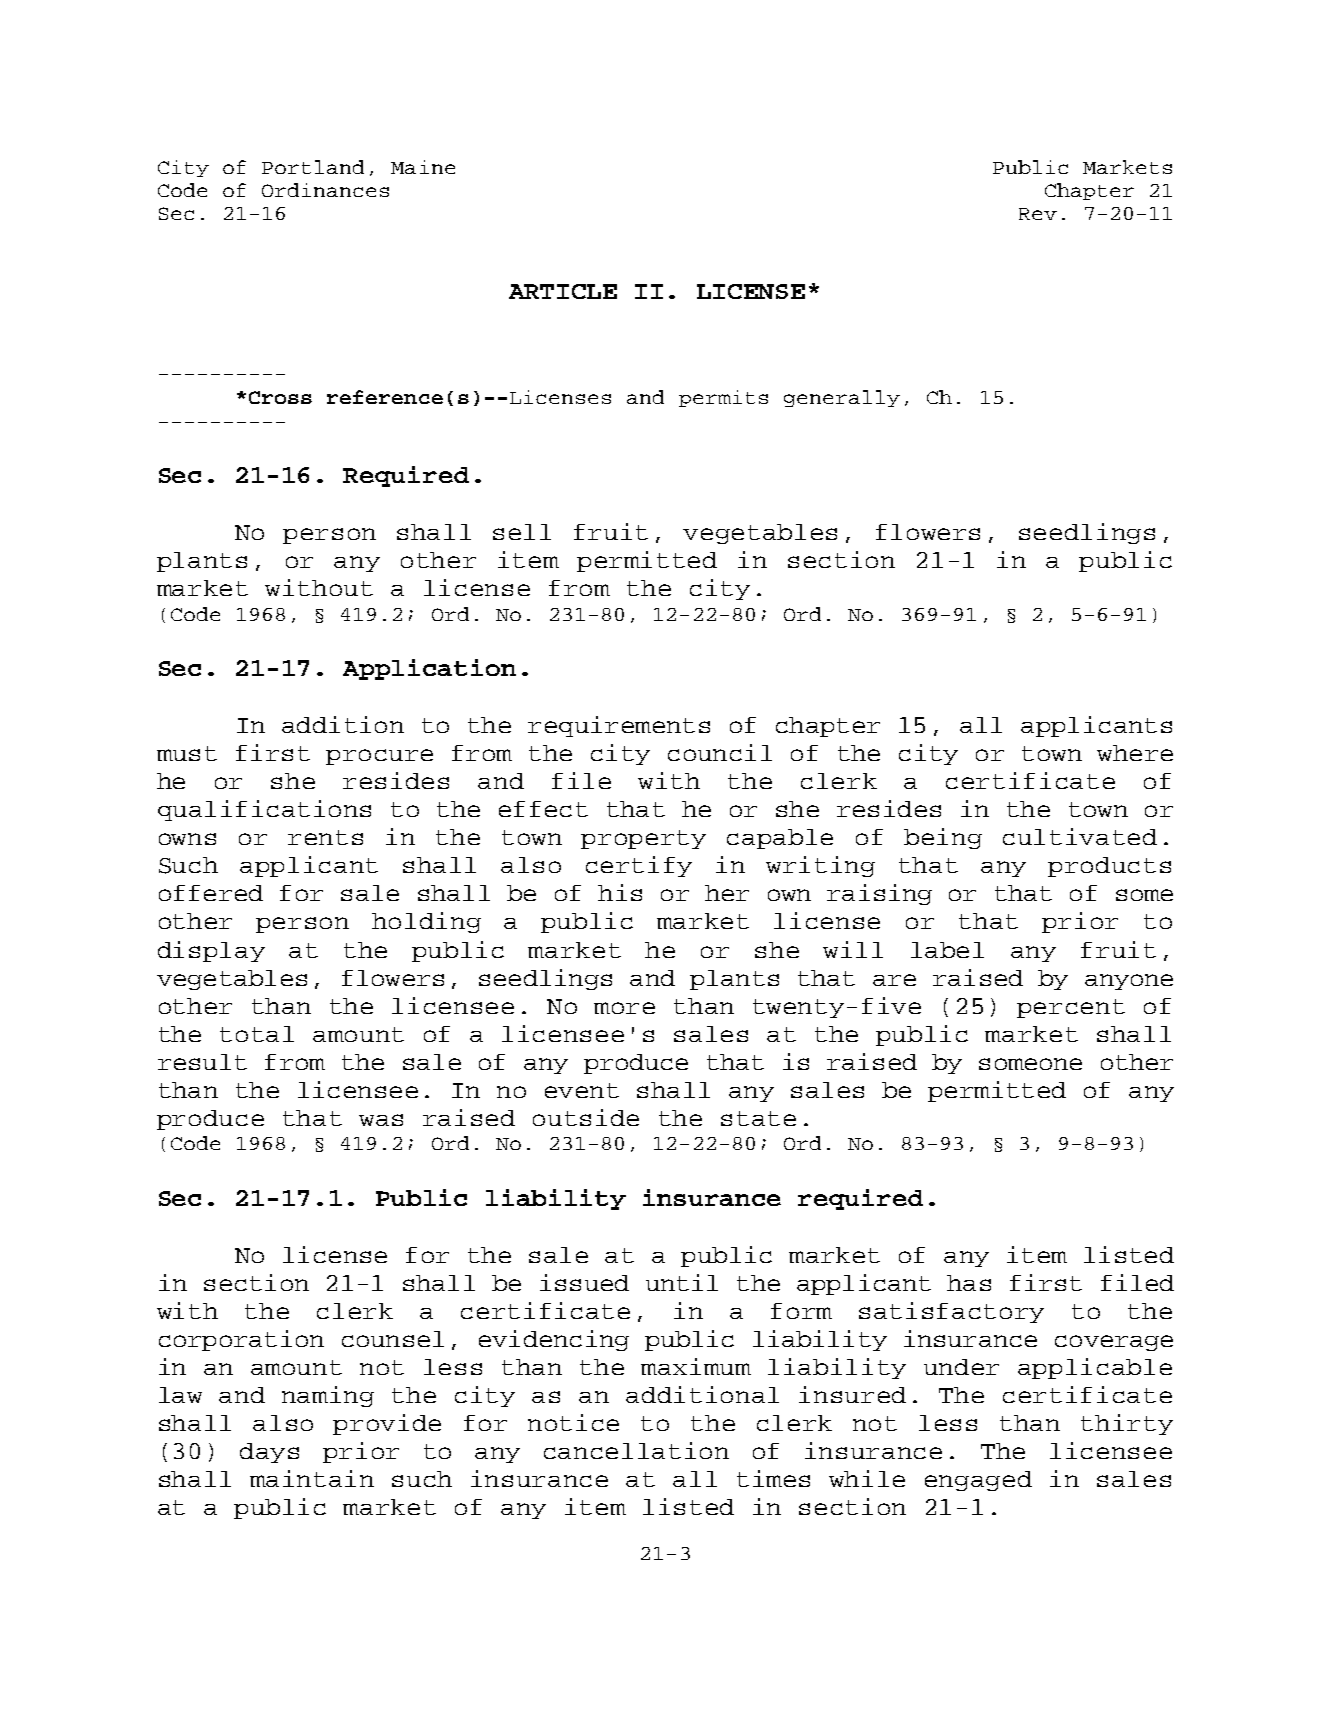 Image resolution: width=1331 pixels, height=1722 pixels. What do you see at coordinates (325, 837) in the image?
I see `rents` at bounding box center [325, 837].
